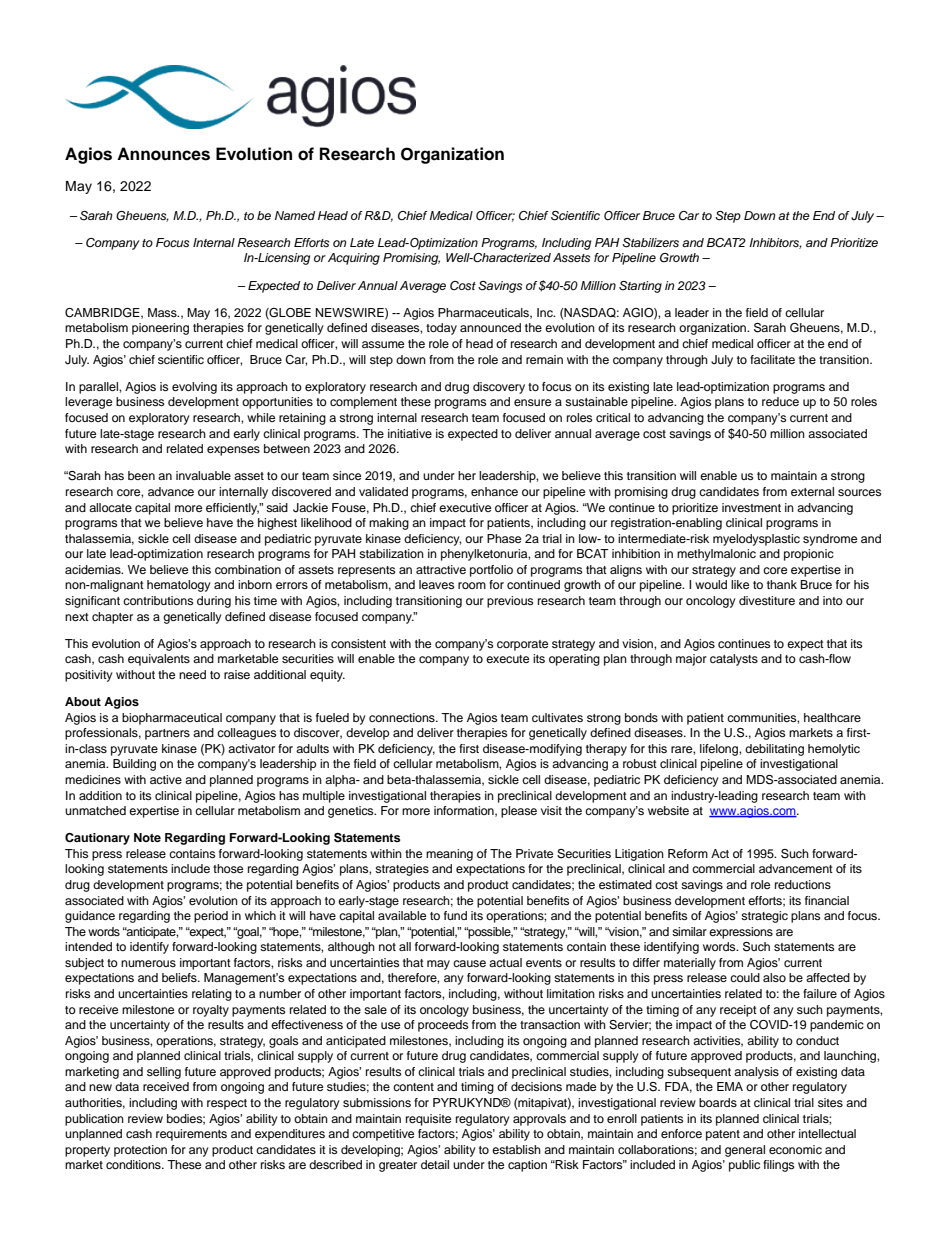  I want to click on Announces, so click(163, 154).
